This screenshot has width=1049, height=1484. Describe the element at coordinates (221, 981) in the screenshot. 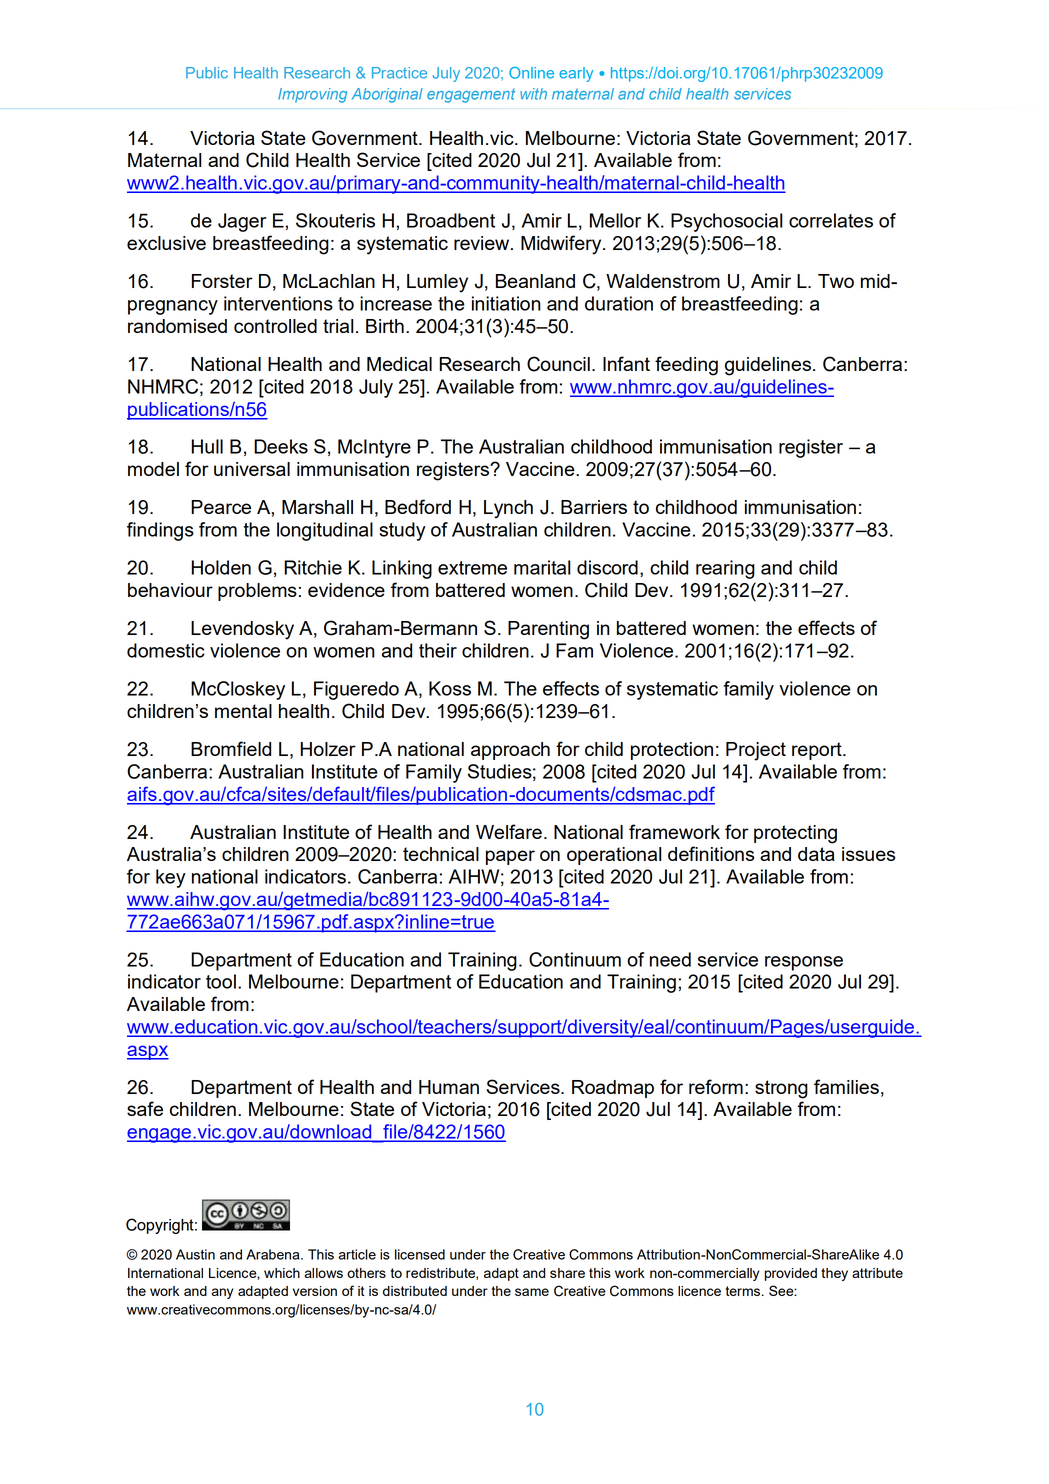

I see `tool` at that location.
